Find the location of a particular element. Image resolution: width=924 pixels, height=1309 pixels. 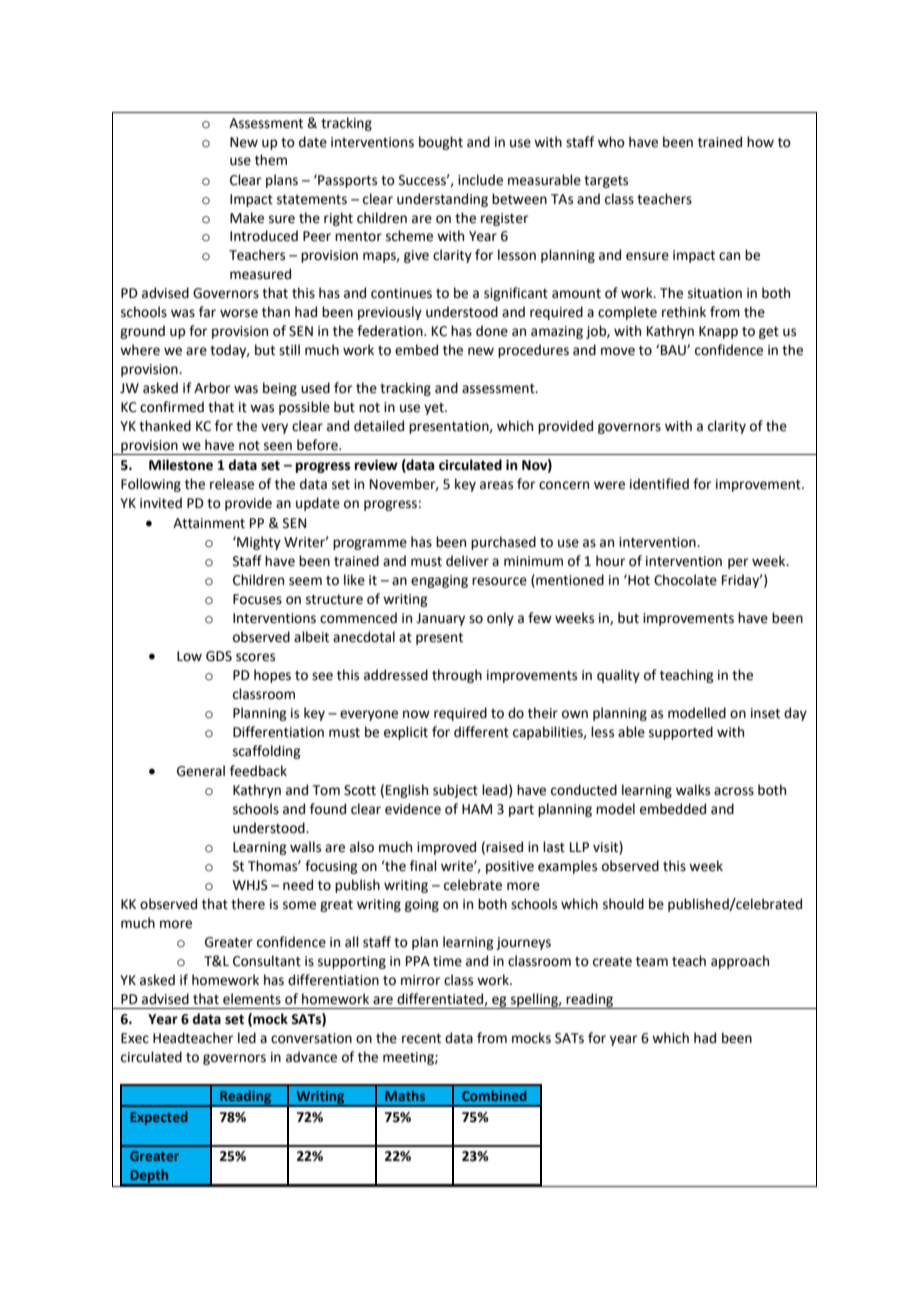

areas is located at coordinates (496, 485).
